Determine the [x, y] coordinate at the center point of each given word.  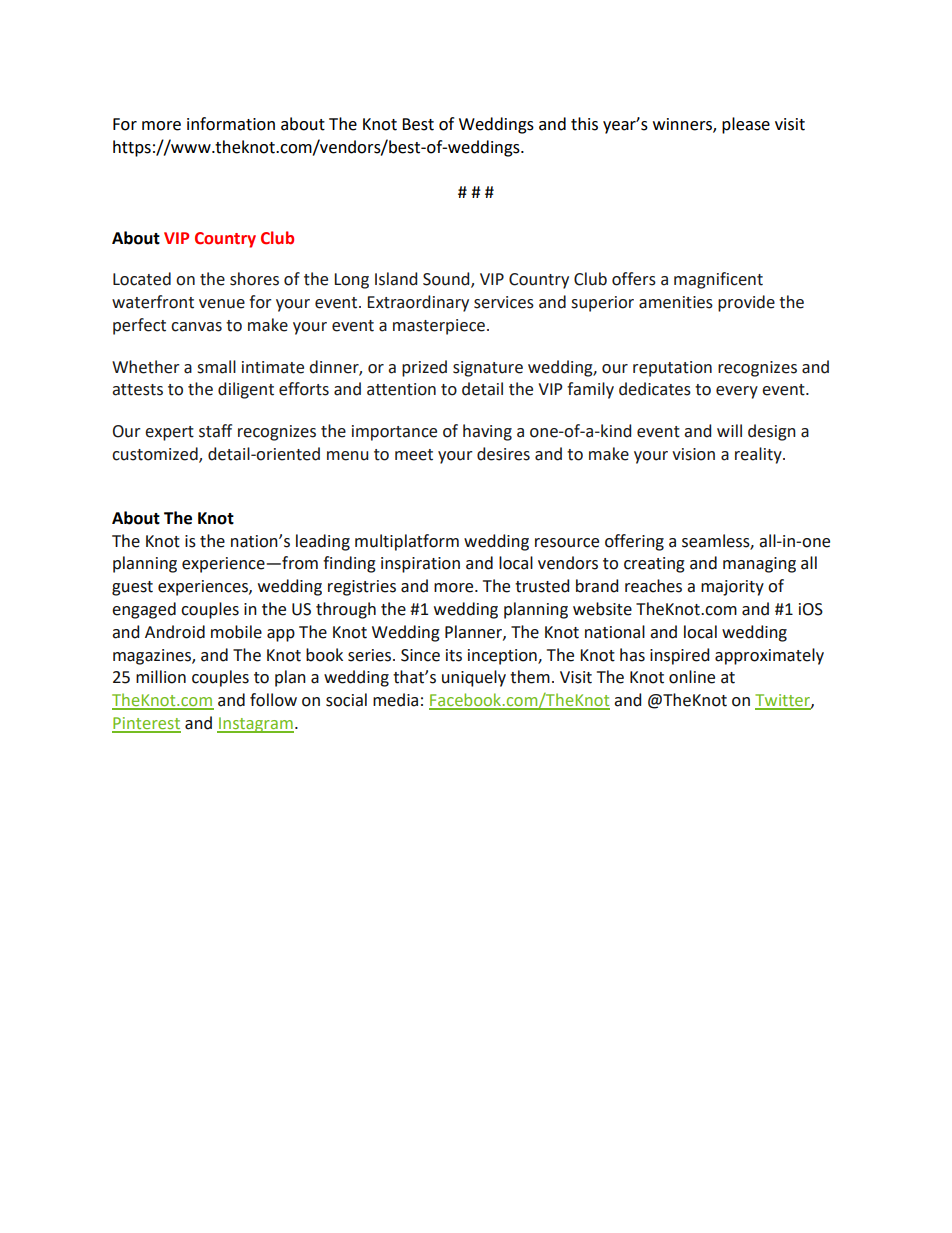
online [692, 677]
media [395, 700]
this [584, 124]
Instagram [255, 725]
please [746, 125]
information [231, 124]
